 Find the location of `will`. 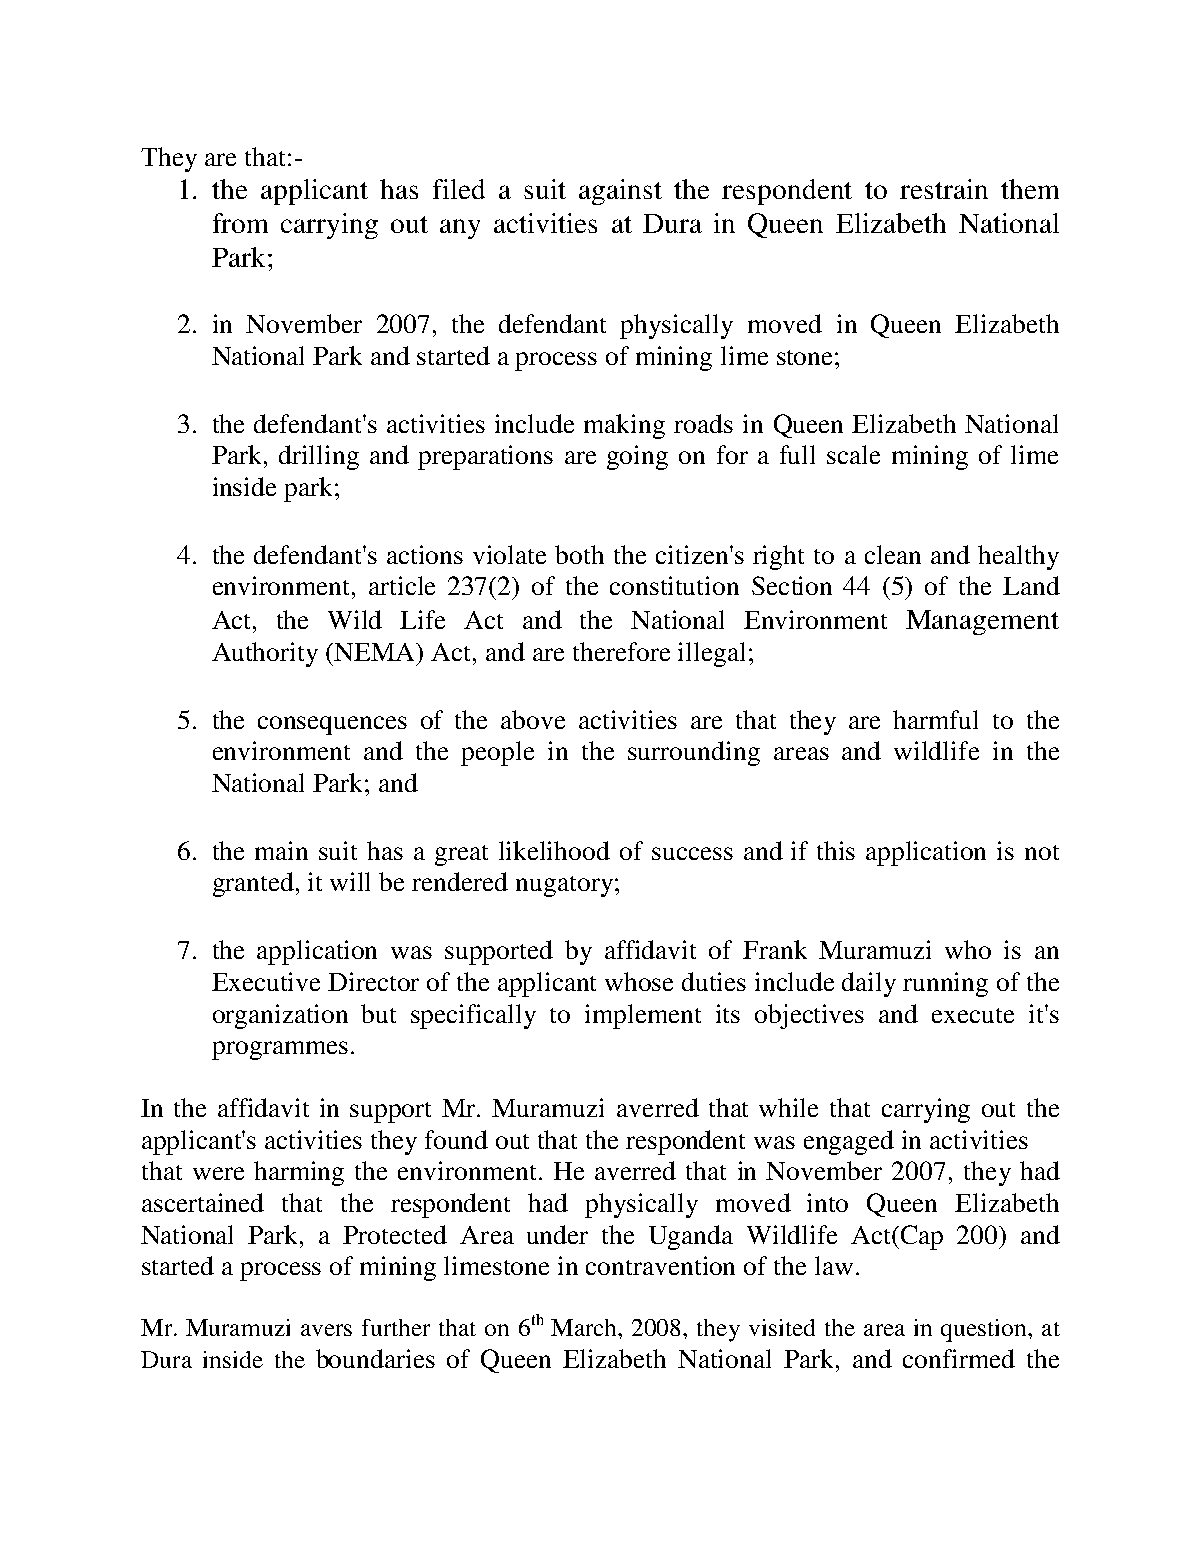

will is located at coordinates (350, 881).
